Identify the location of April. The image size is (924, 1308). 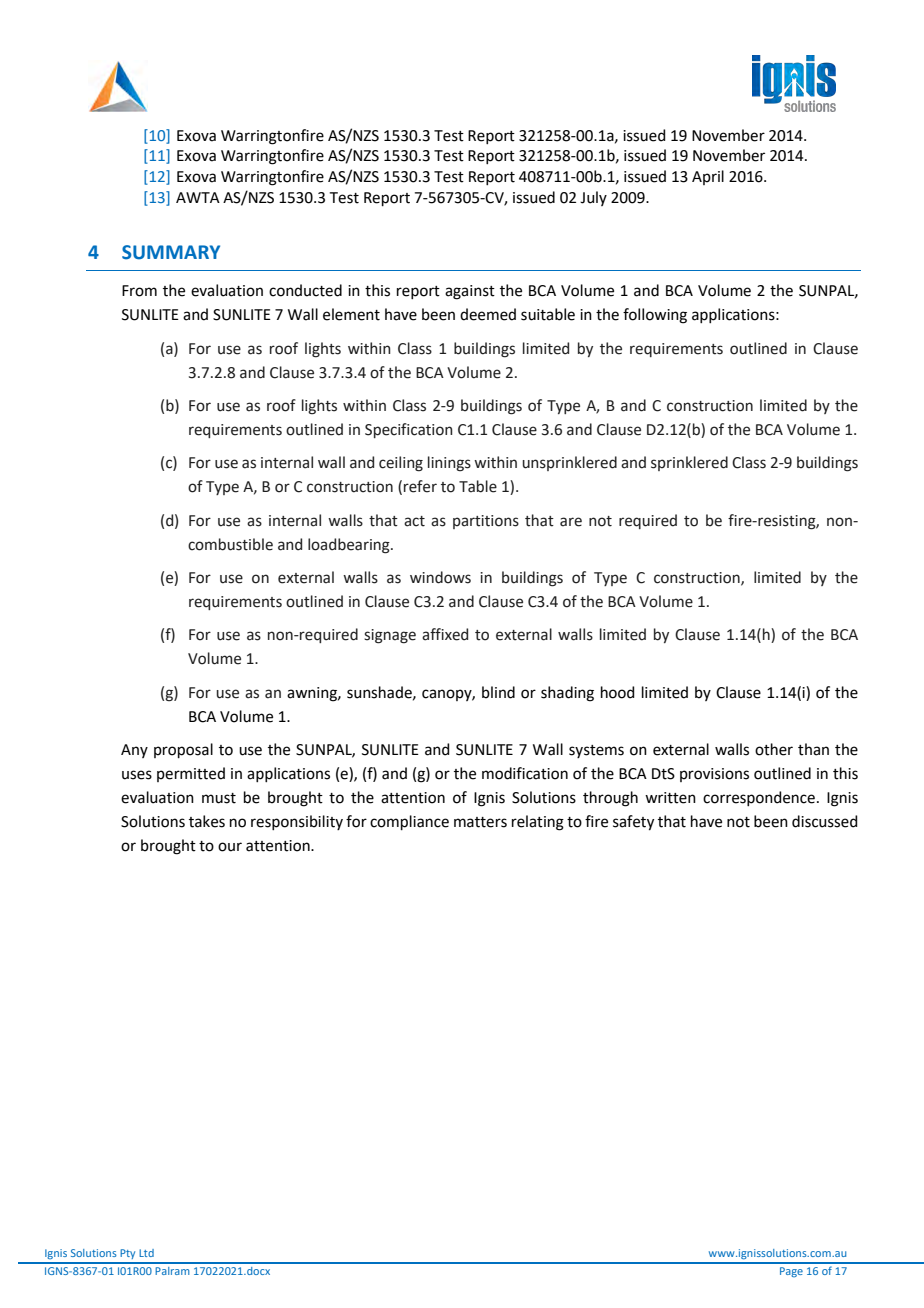
(708, 177).
